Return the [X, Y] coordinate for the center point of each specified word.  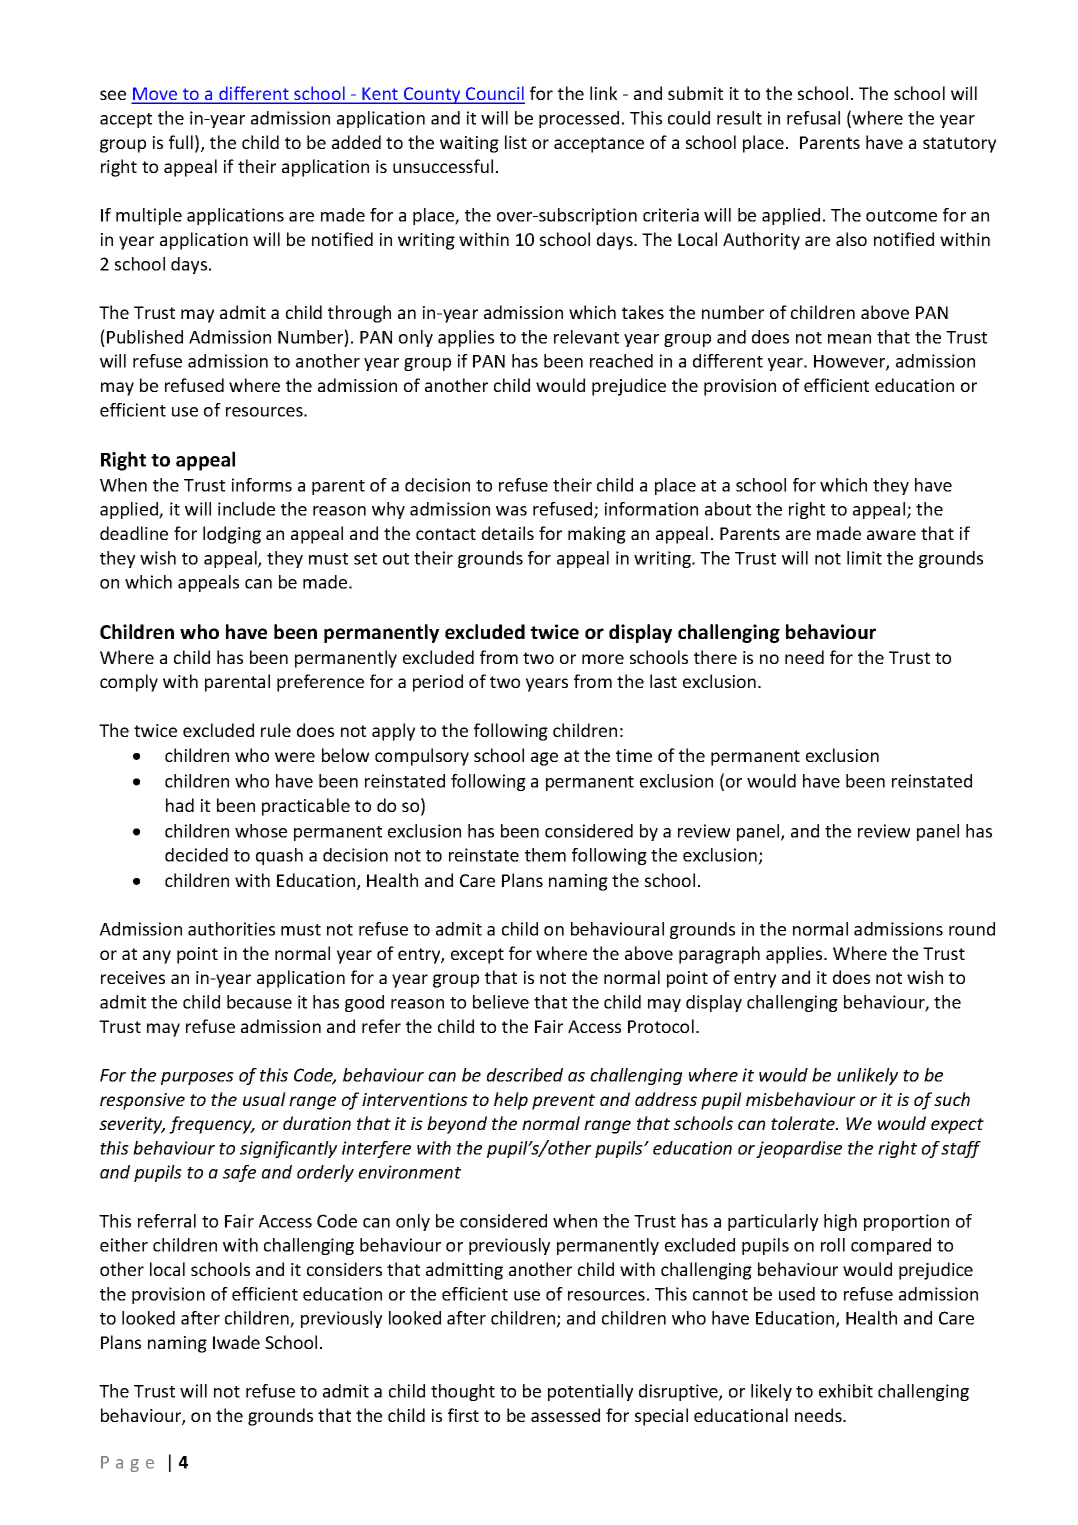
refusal [813, 118]
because [259, 1002]
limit [864, 558]
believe [501, 1002]
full [181, 142]
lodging [232, 535]
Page [127, 1464]
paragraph [719, 955]
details [508, 533]
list [516, 142]
